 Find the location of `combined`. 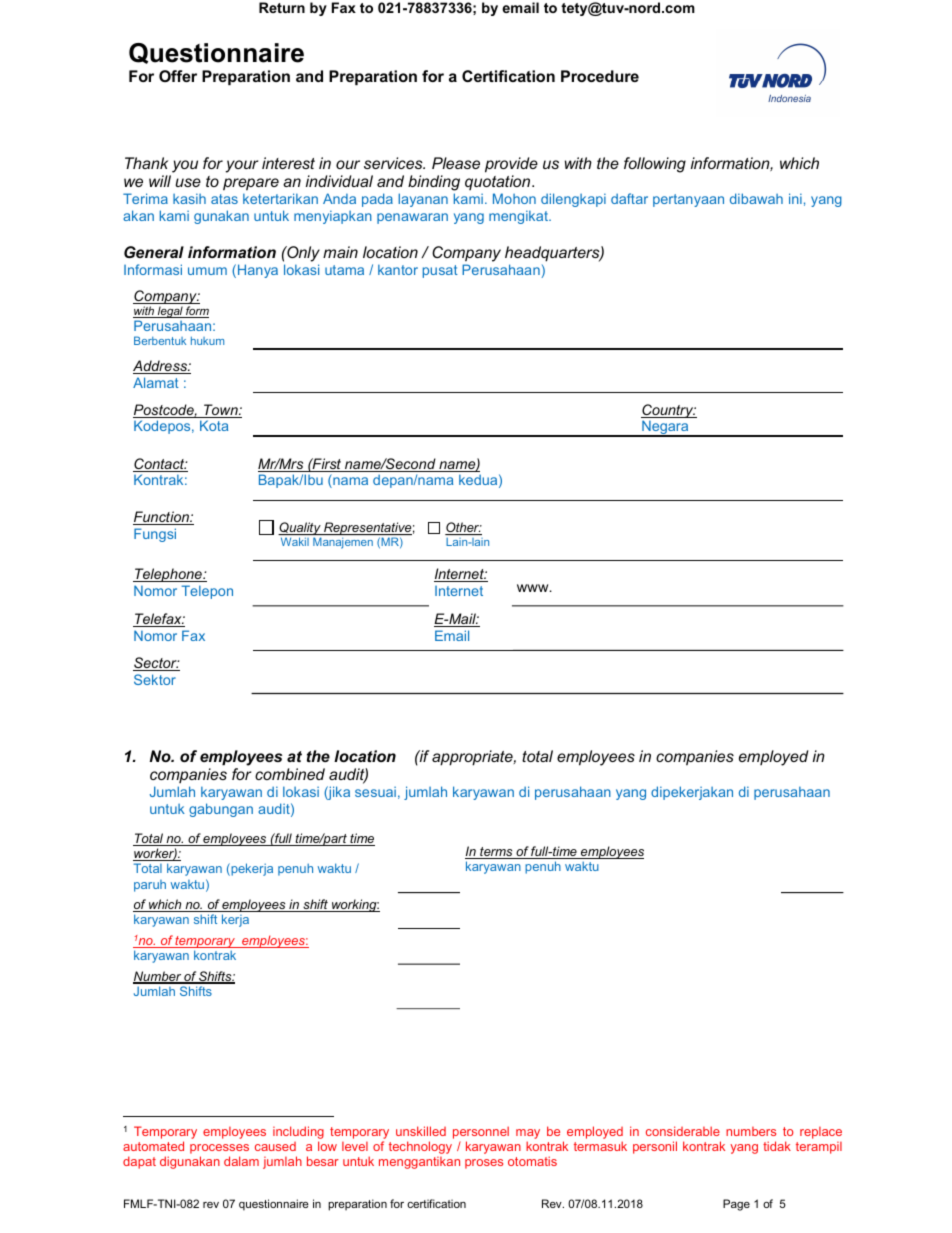

combined is located at coordinates (290, 774).
